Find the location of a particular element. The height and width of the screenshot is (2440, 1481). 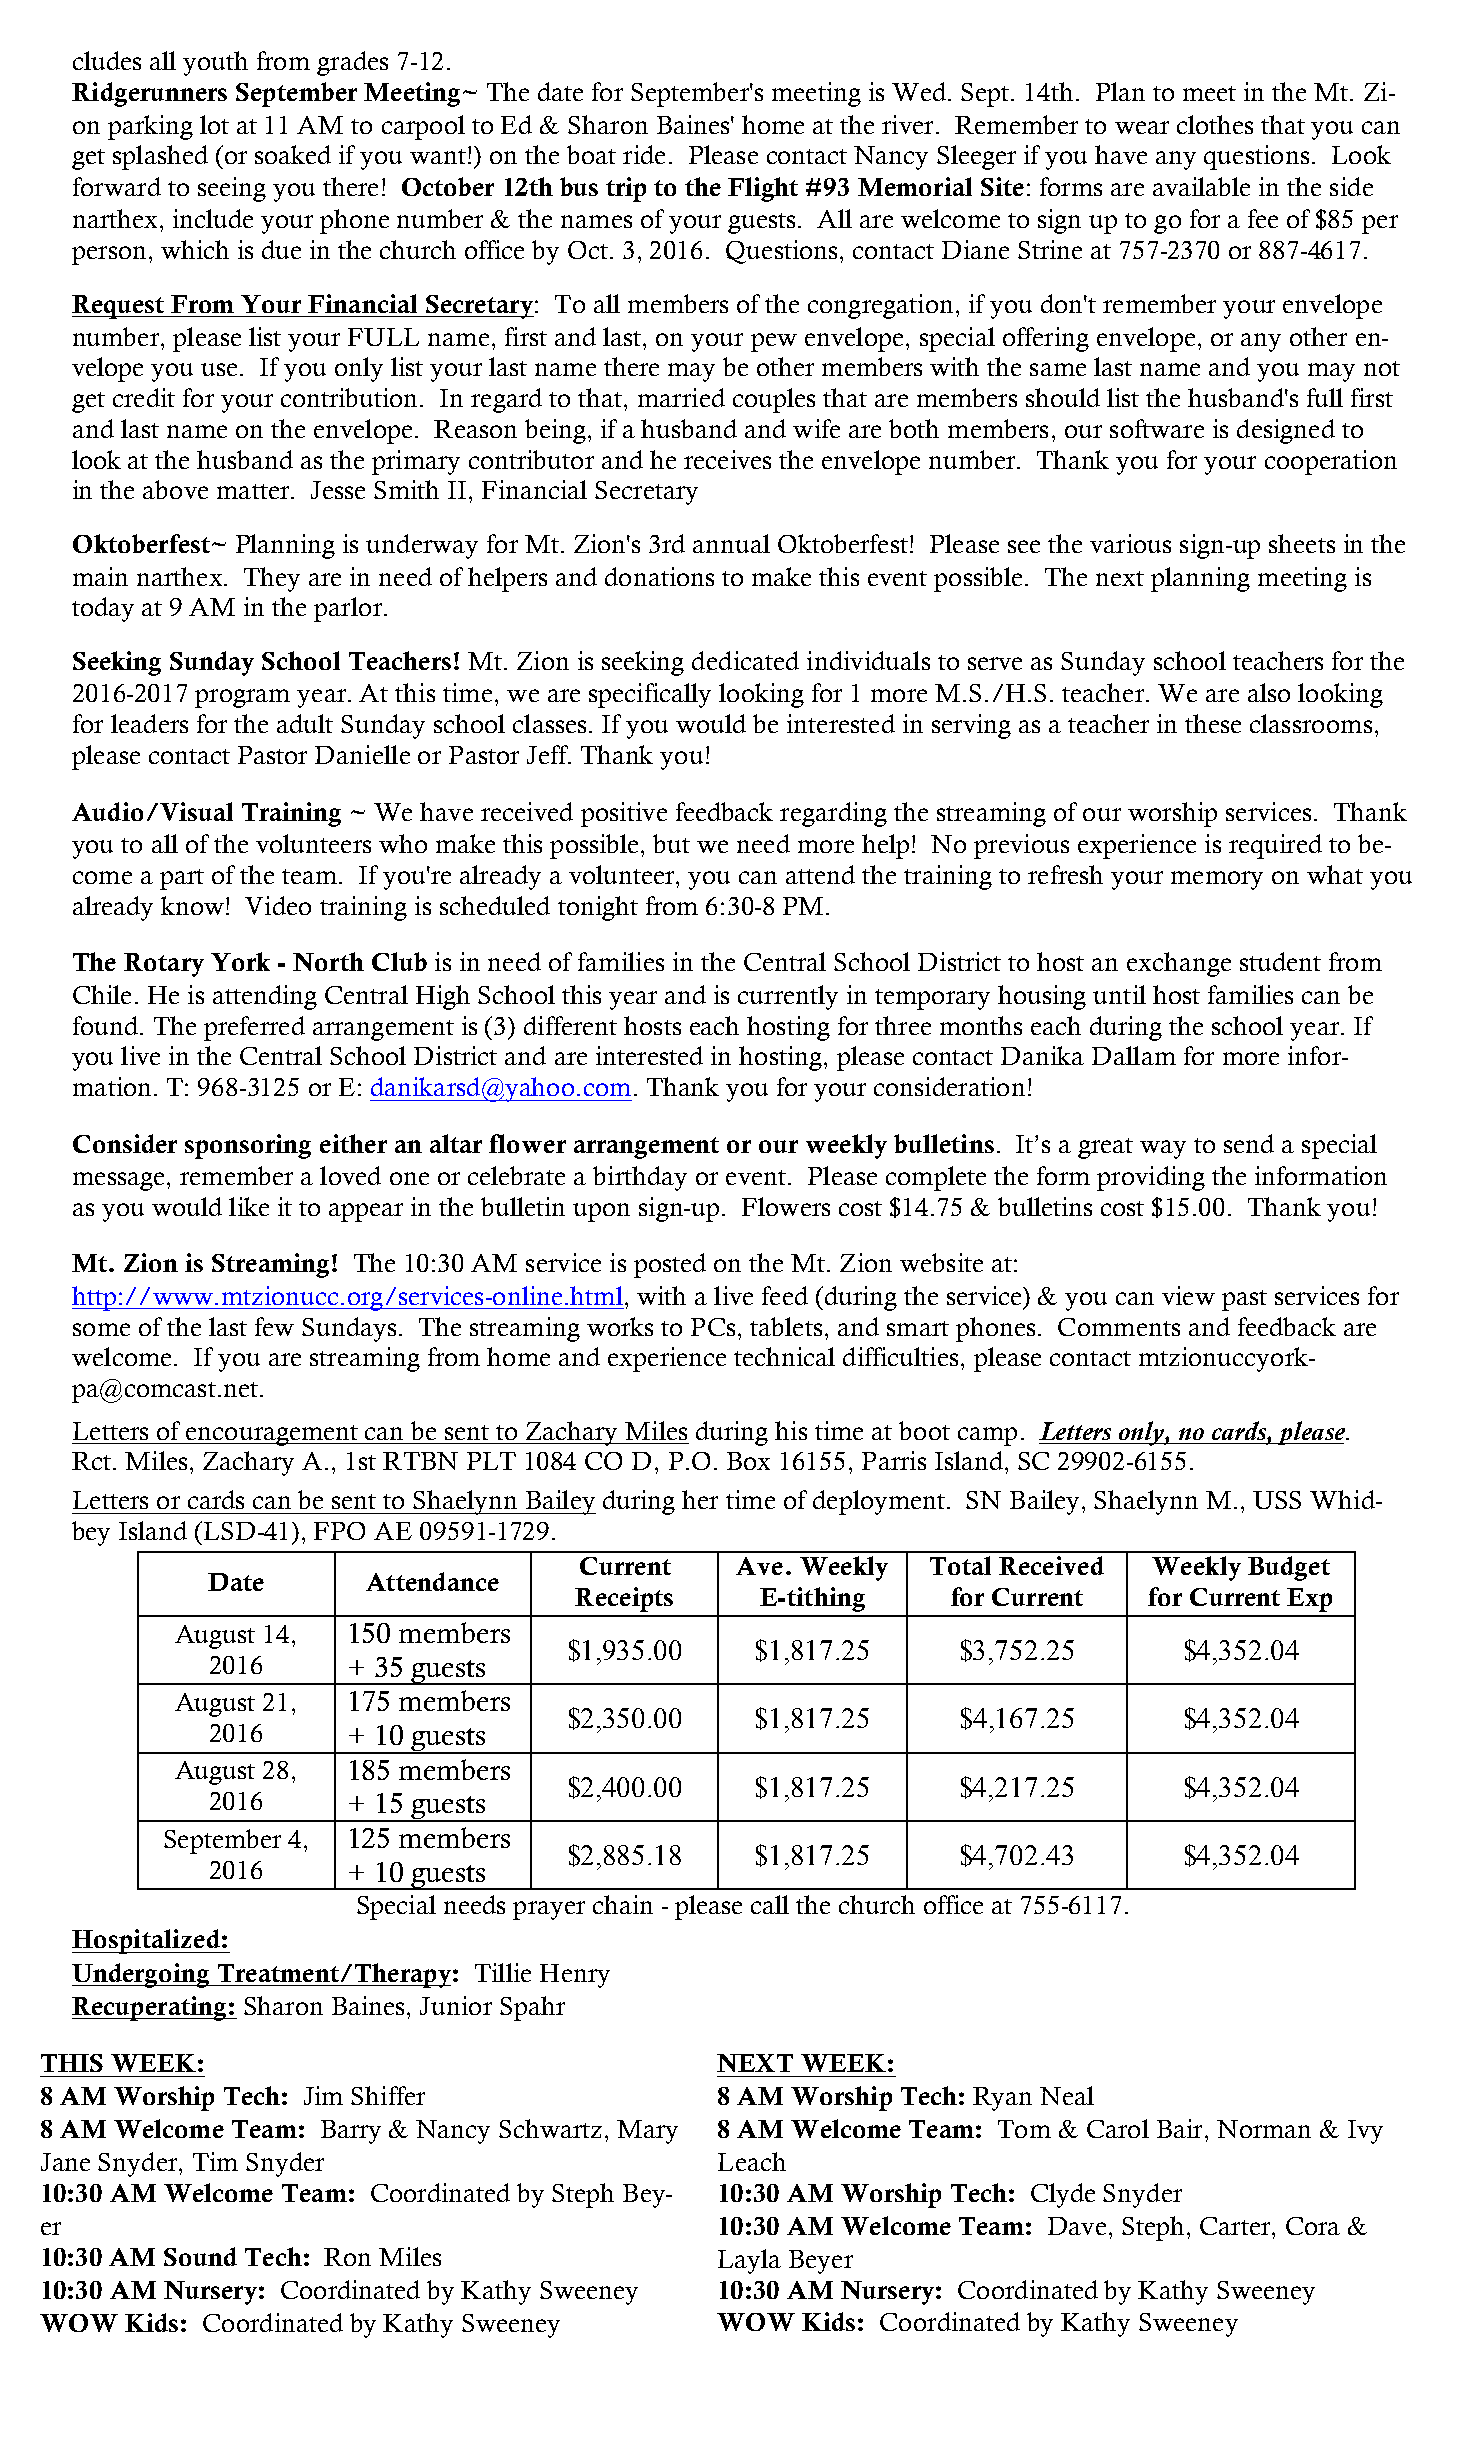

Sound is located at coordinates (200, 2256).
